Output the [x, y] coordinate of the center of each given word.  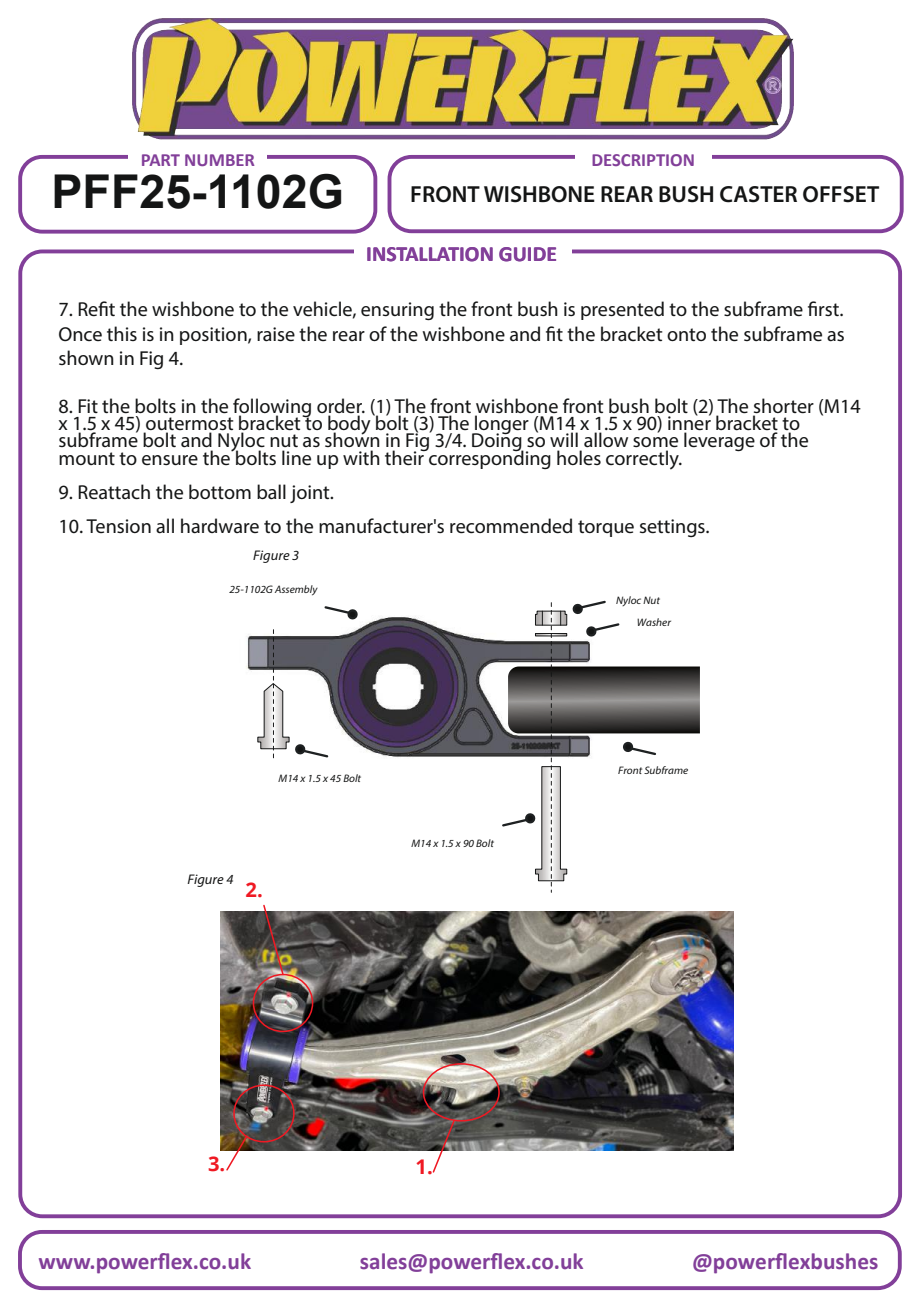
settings [673, 528]
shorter [783, 407]
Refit [96, 308]
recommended [511, 526]
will [564, 439]
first [824, 308]
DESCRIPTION [643, 160]
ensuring [397, 311]
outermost [188, 425]
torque [606, 528]
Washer [654, 622]
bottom [220, 491]
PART [161, 160]
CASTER [758, 194]
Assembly [296, 590]
